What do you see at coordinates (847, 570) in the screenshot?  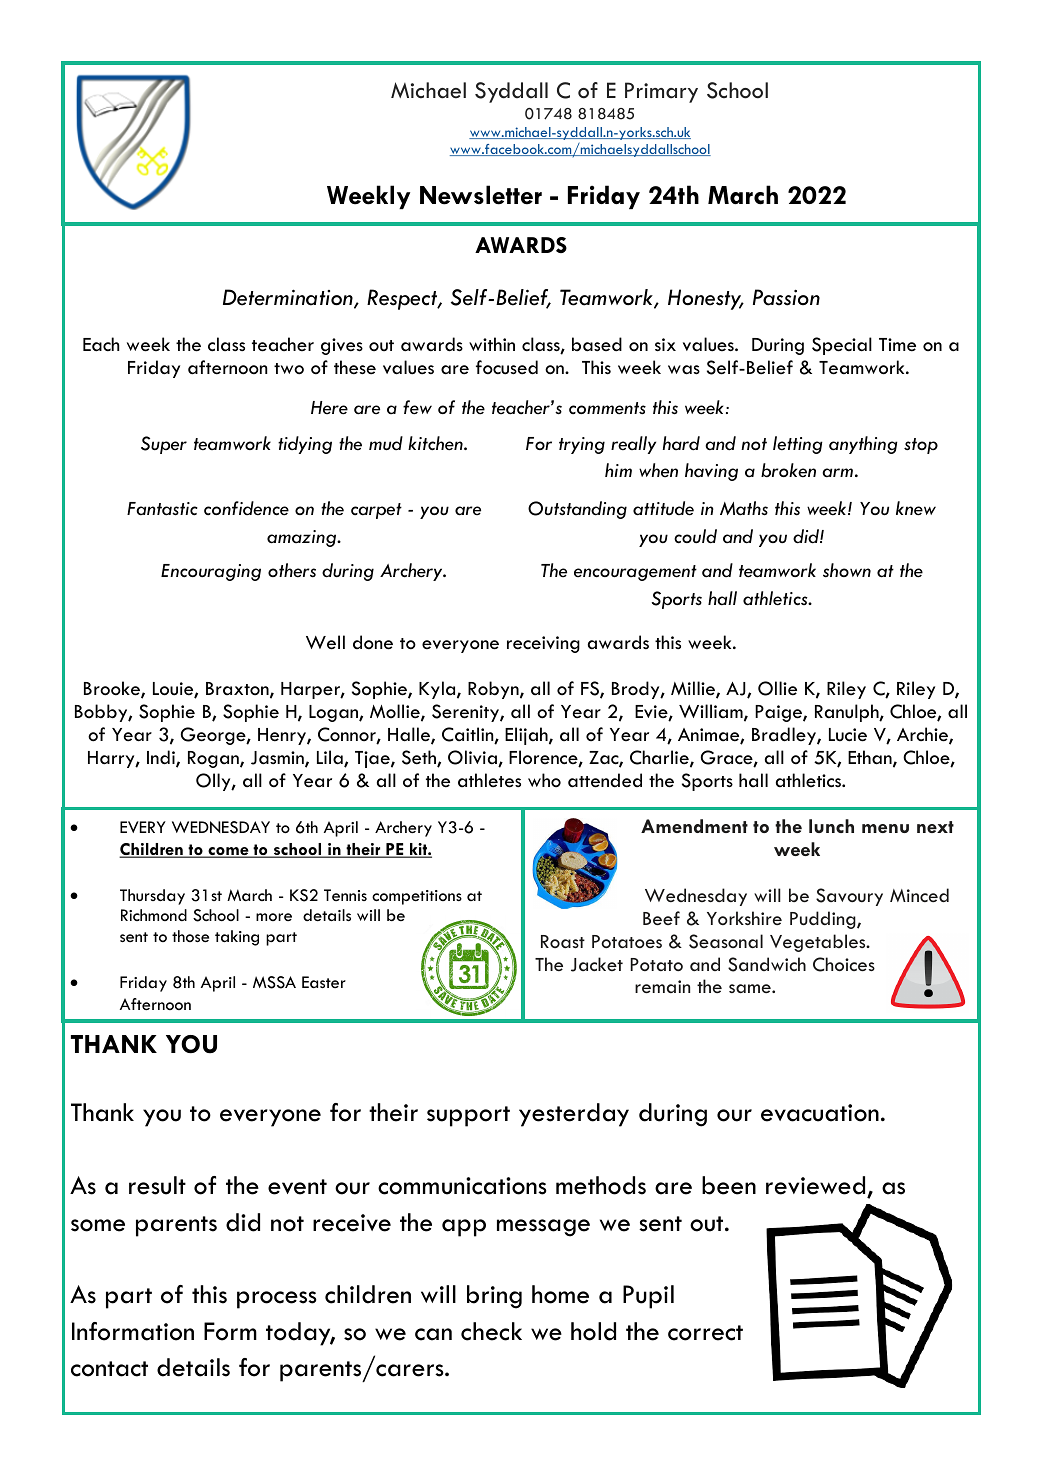 I see `shown` at bounding box center [847, 570].
